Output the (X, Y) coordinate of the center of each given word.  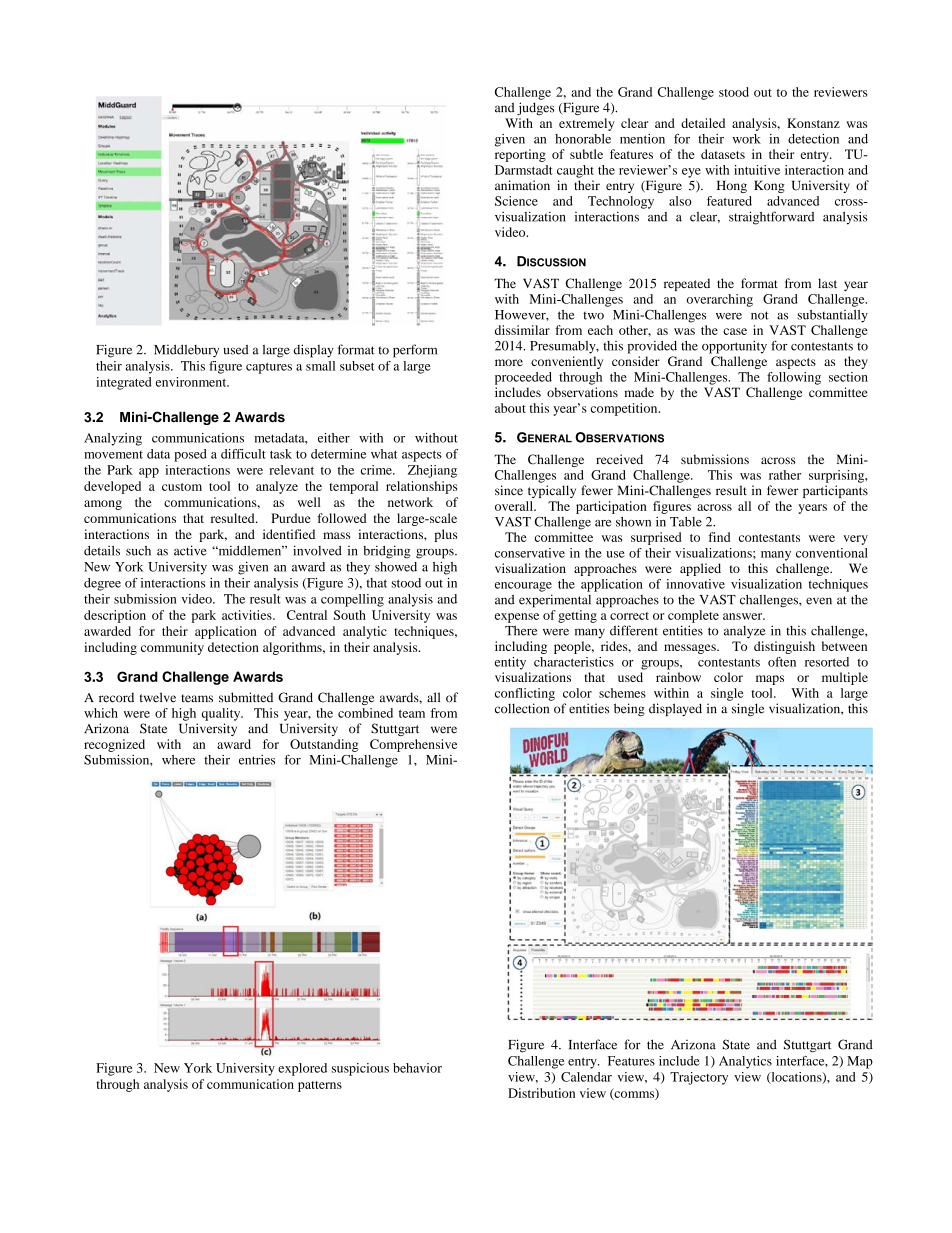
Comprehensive (413, 745)
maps (770, 680)
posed (190, 455)
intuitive (757, 170)
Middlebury (186, 351)
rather (785, 475)
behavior (417, 1068)
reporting (520, 155)
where (179, 760)
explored (302, 1069)
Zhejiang (432, 471)
